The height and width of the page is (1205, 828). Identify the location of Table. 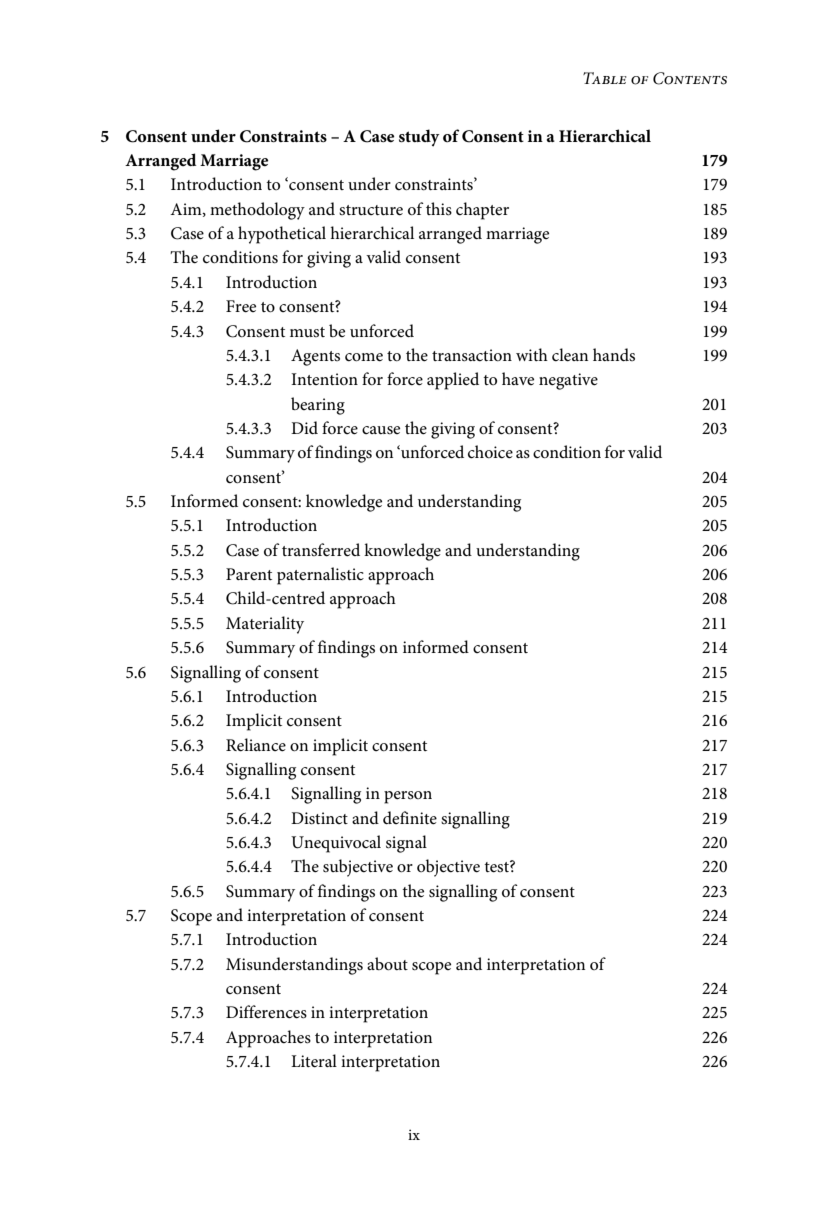
(605, 78).
